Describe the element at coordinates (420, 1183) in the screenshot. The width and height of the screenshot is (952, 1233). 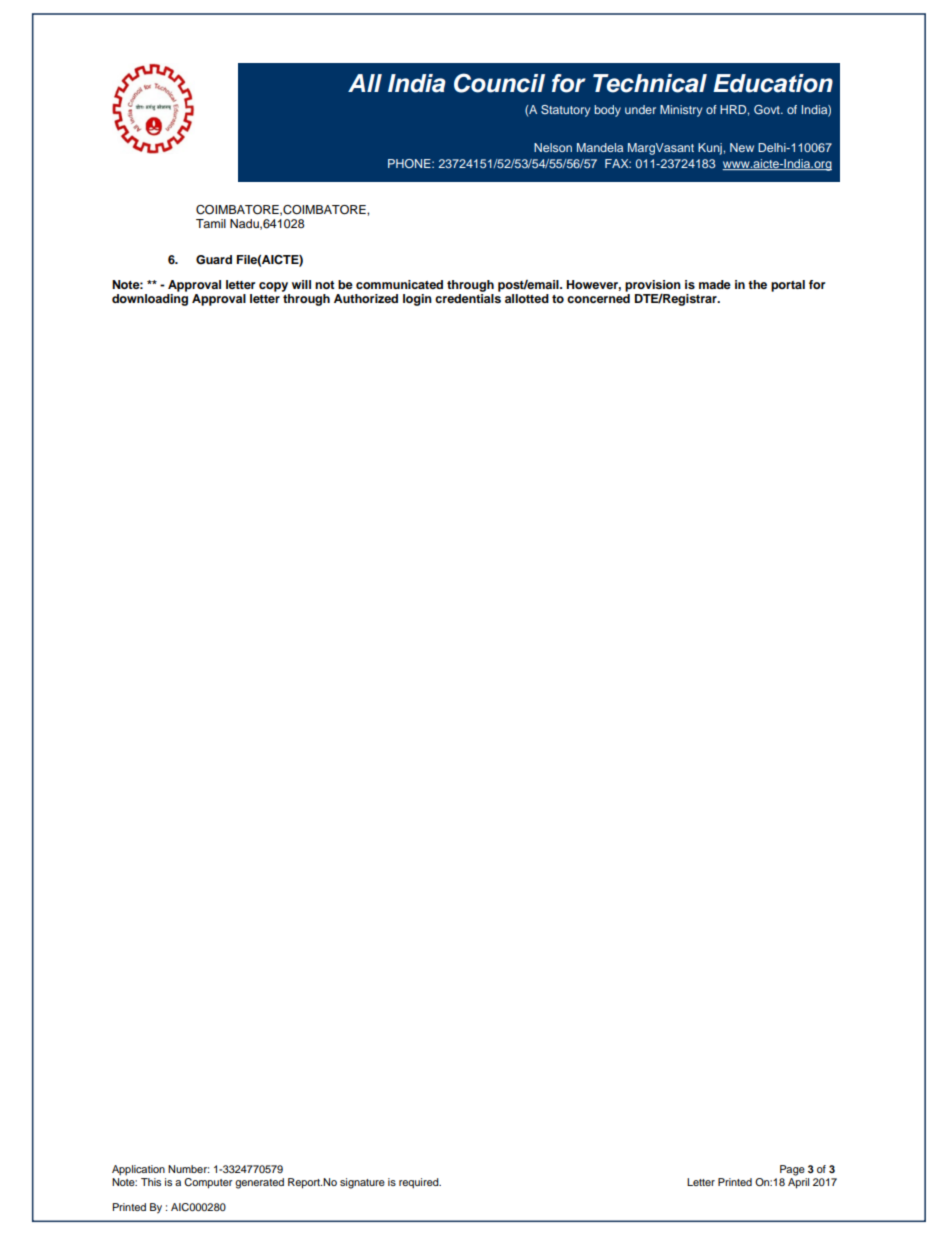
I see `required` at that location.
